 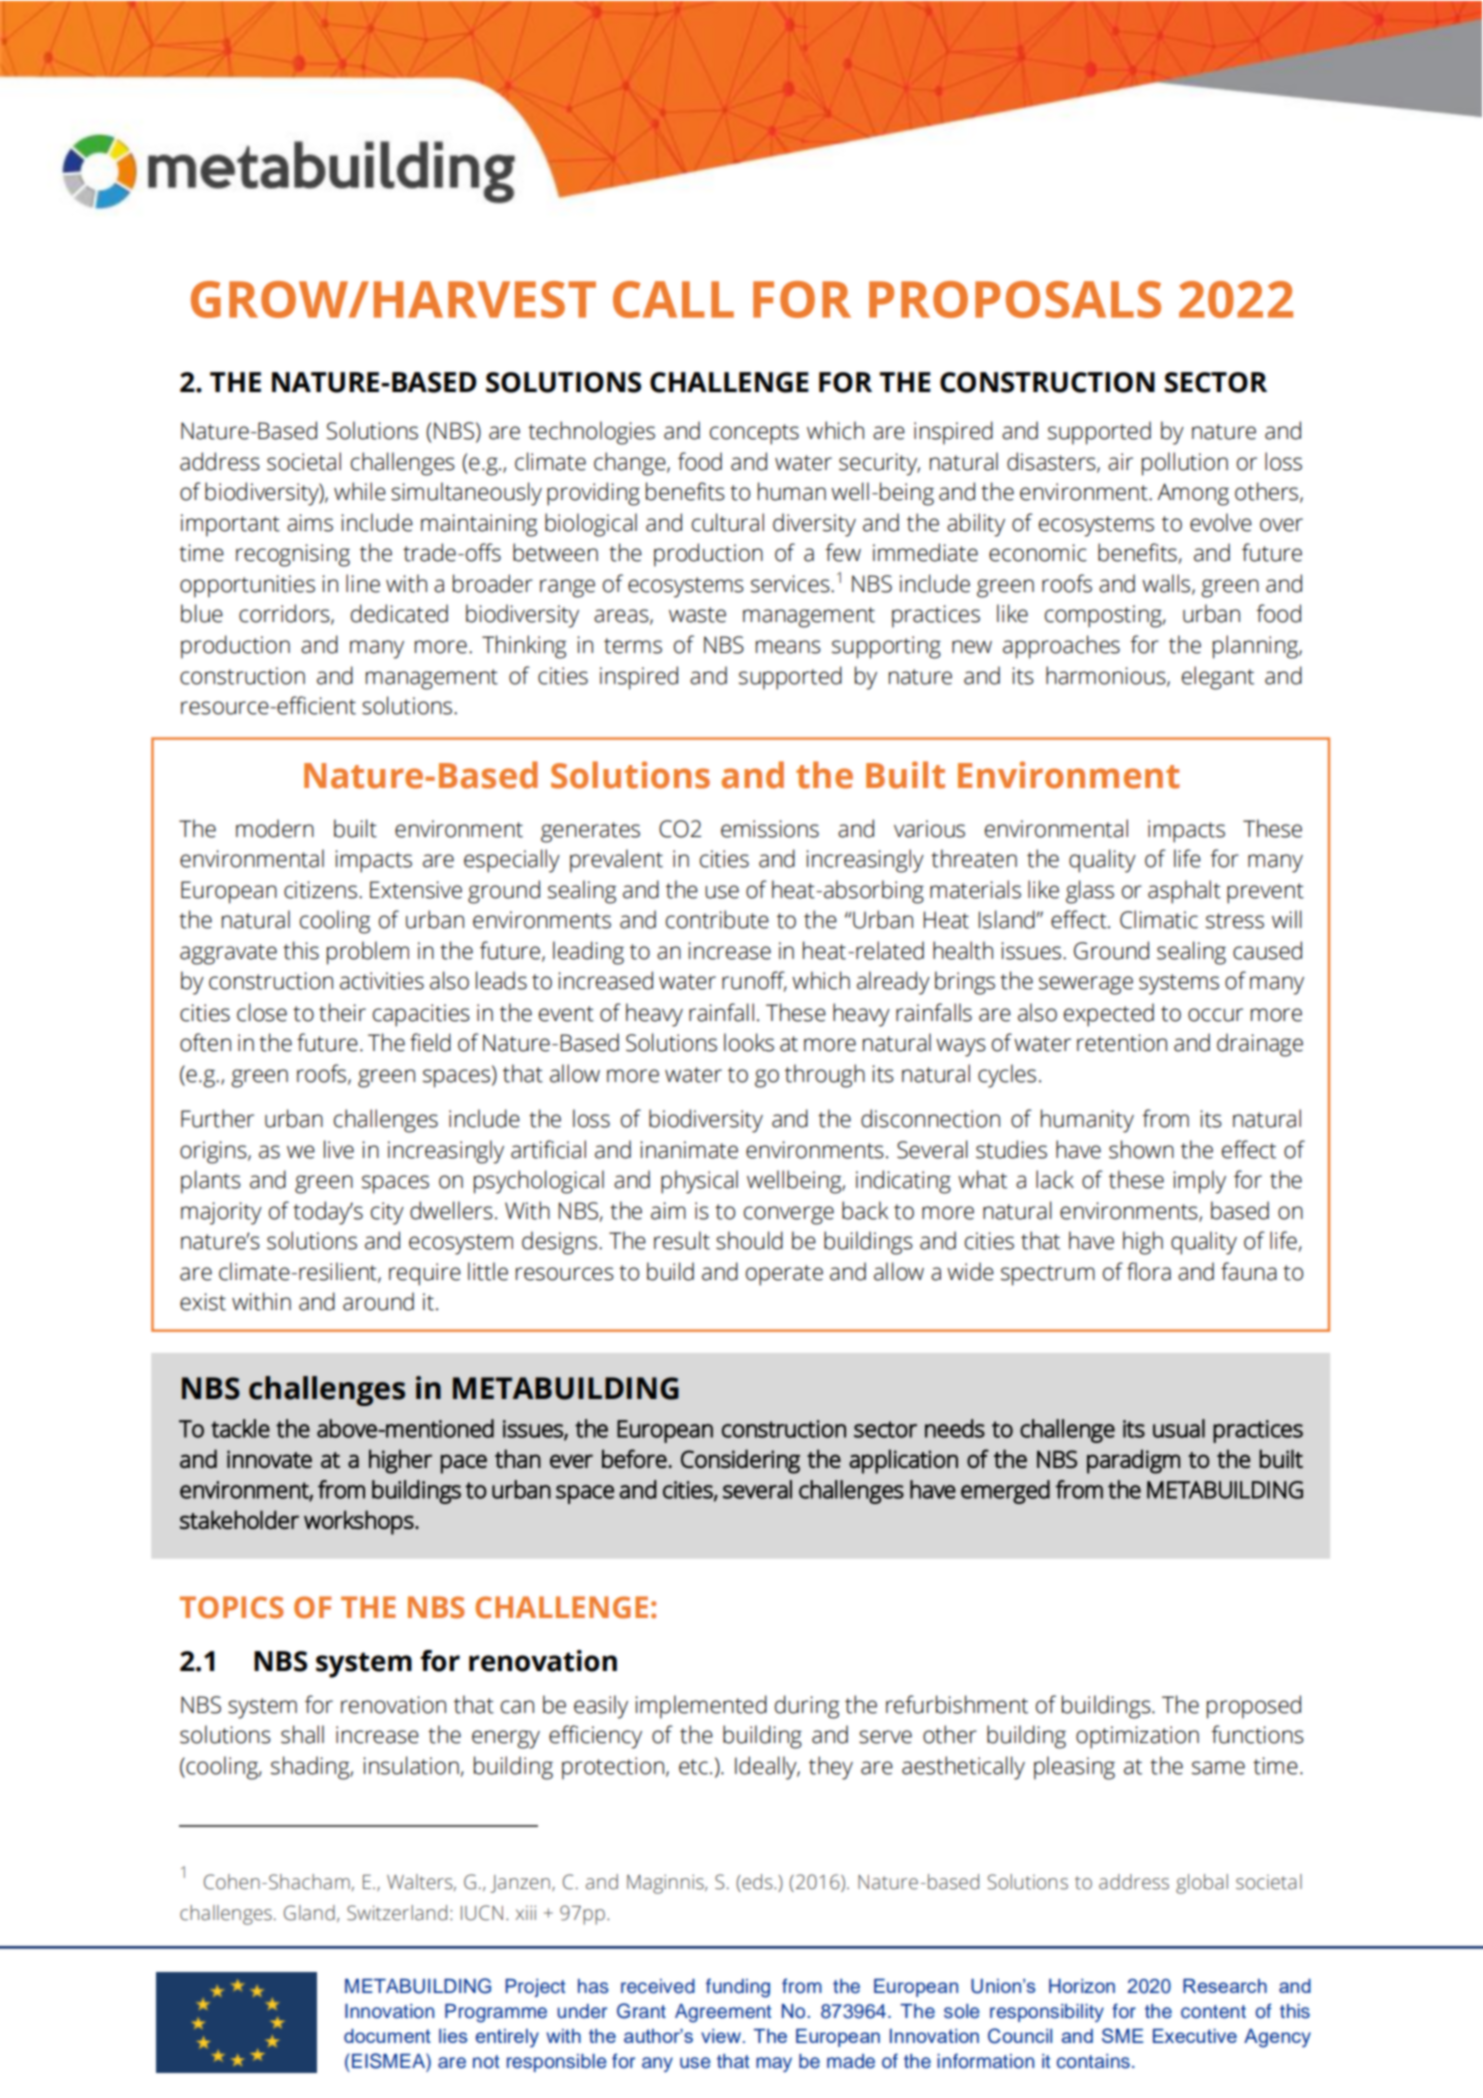 What do you see at coordinates (1195, 2036) in the image?
I see `Executive` at bounding box center [1195, 2036].
